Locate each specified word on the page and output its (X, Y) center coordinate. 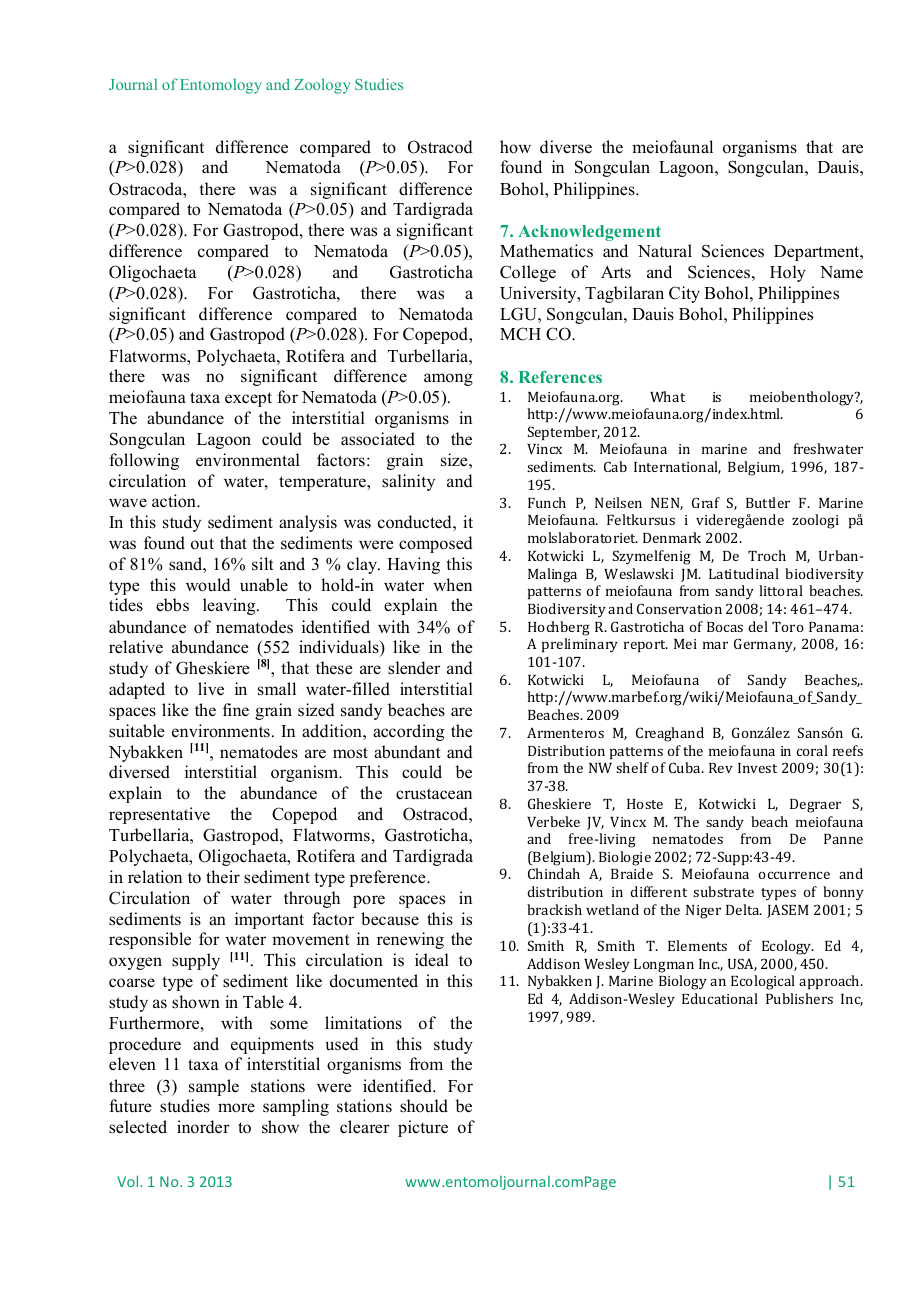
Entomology (221, 86)
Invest (757, 768)
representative (159, 815)
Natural (665, 251)
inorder (203, 1127)
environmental (248, 460)
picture (423, 1128)
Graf (706, 502)
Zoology (322, 86)
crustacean (434, 794)
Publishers (799, 998)
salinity (408, 482)
